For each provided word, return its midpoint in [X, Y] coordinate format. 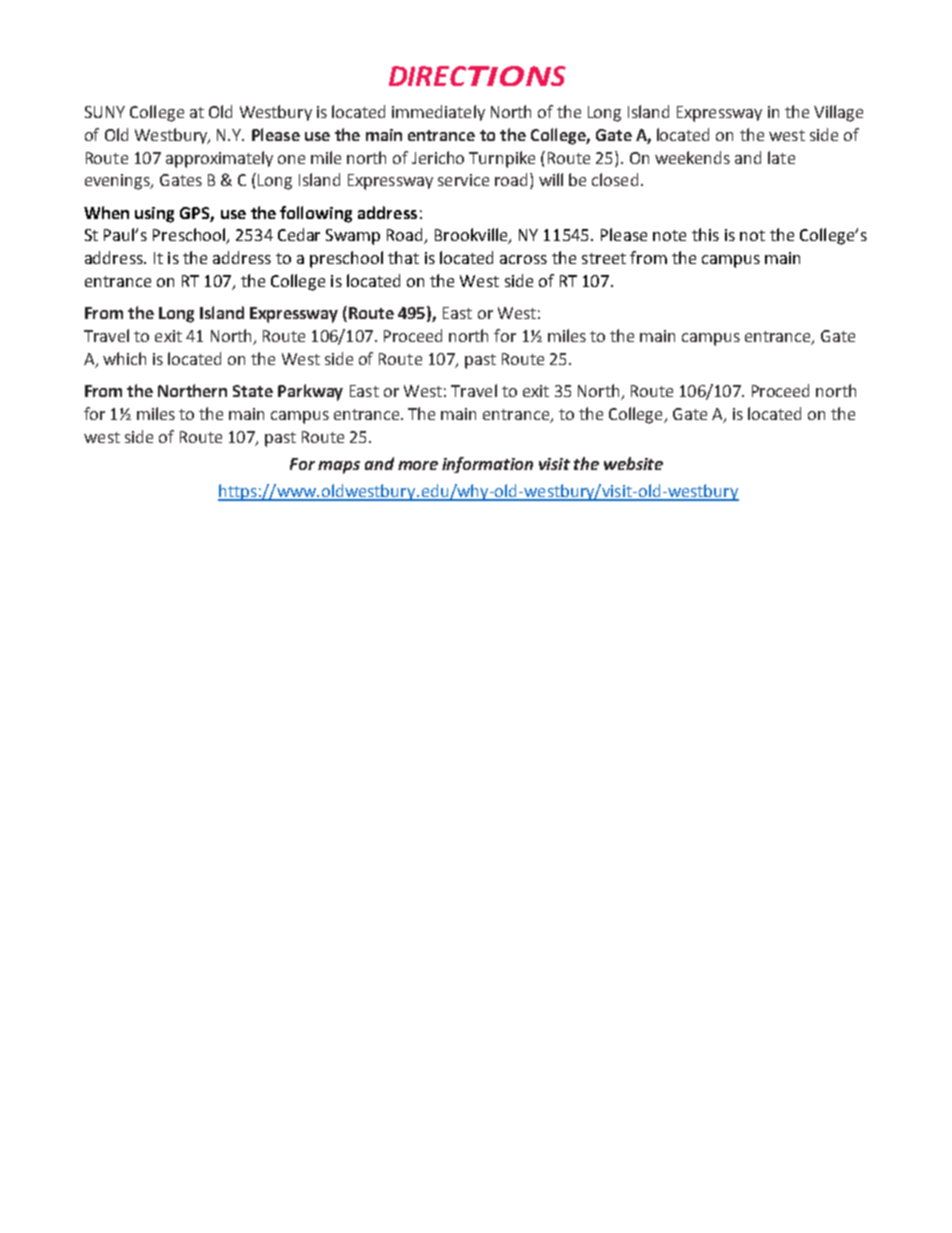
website [633, 463]
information [487, 465]
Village [838, 113]
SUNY [105, 112]
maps [339, 467]
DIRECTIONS [477, 76]
